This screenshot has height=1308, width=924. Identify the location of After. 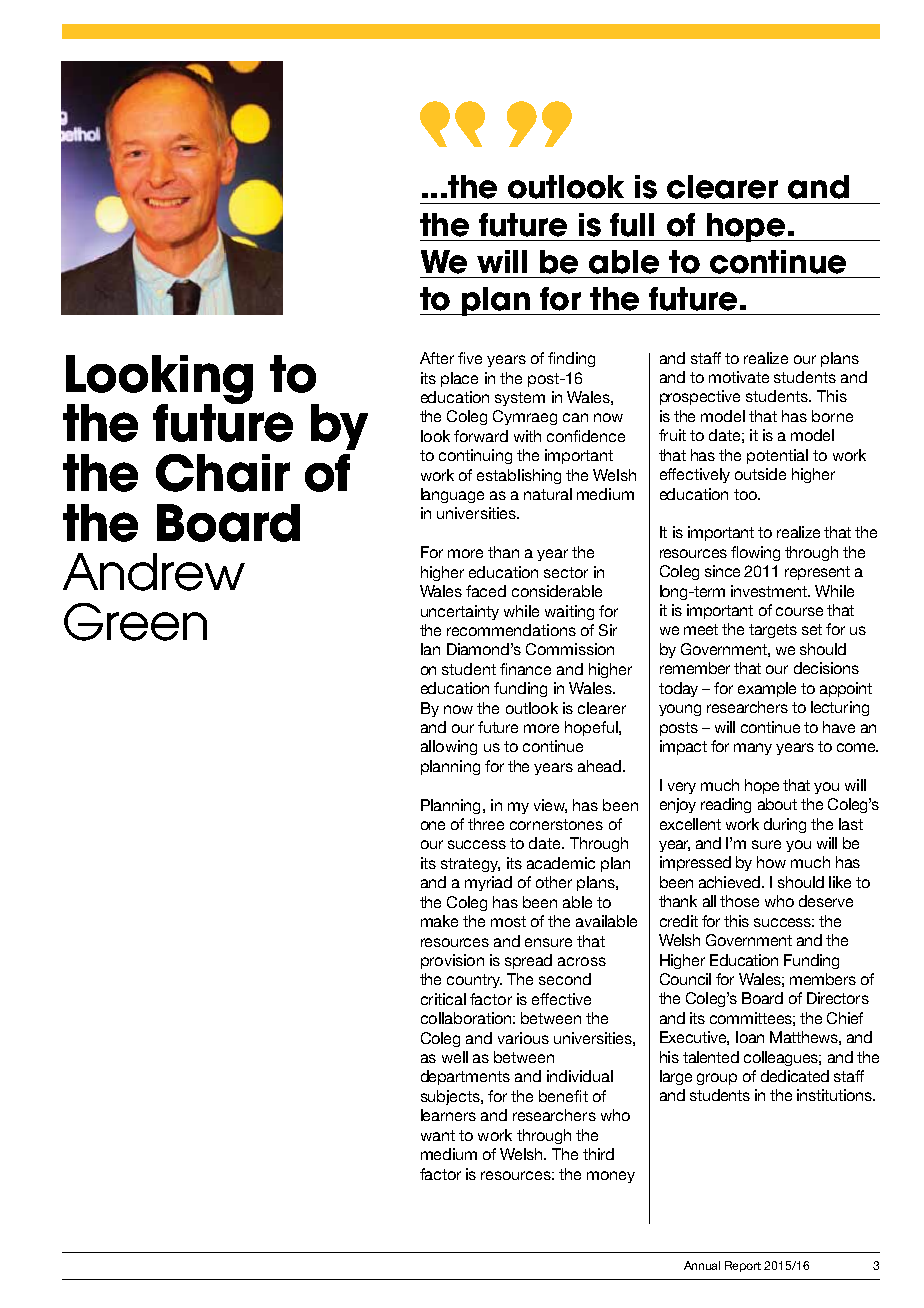
(437, 358).
